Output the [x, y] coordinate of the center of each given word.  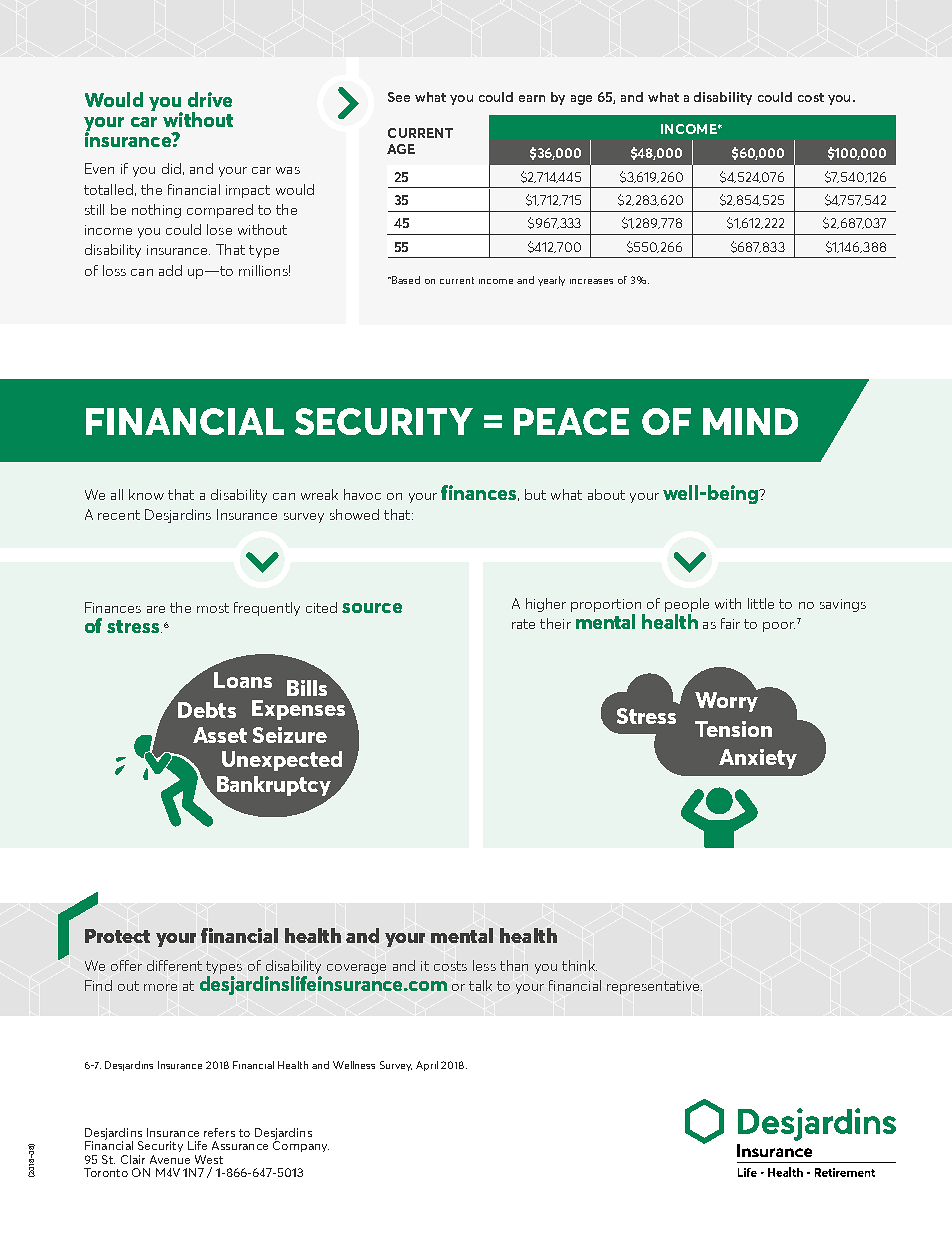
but [535, 494]
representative [654, 987]
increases [591, 281]
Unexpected [282, 761]
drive [210, 99]
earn [532, 98]
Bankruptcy [274, 787]
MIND [750, 421]
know [146, 494]
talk [480, 985]
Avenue [170, 1159]
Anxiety [758, 759]
